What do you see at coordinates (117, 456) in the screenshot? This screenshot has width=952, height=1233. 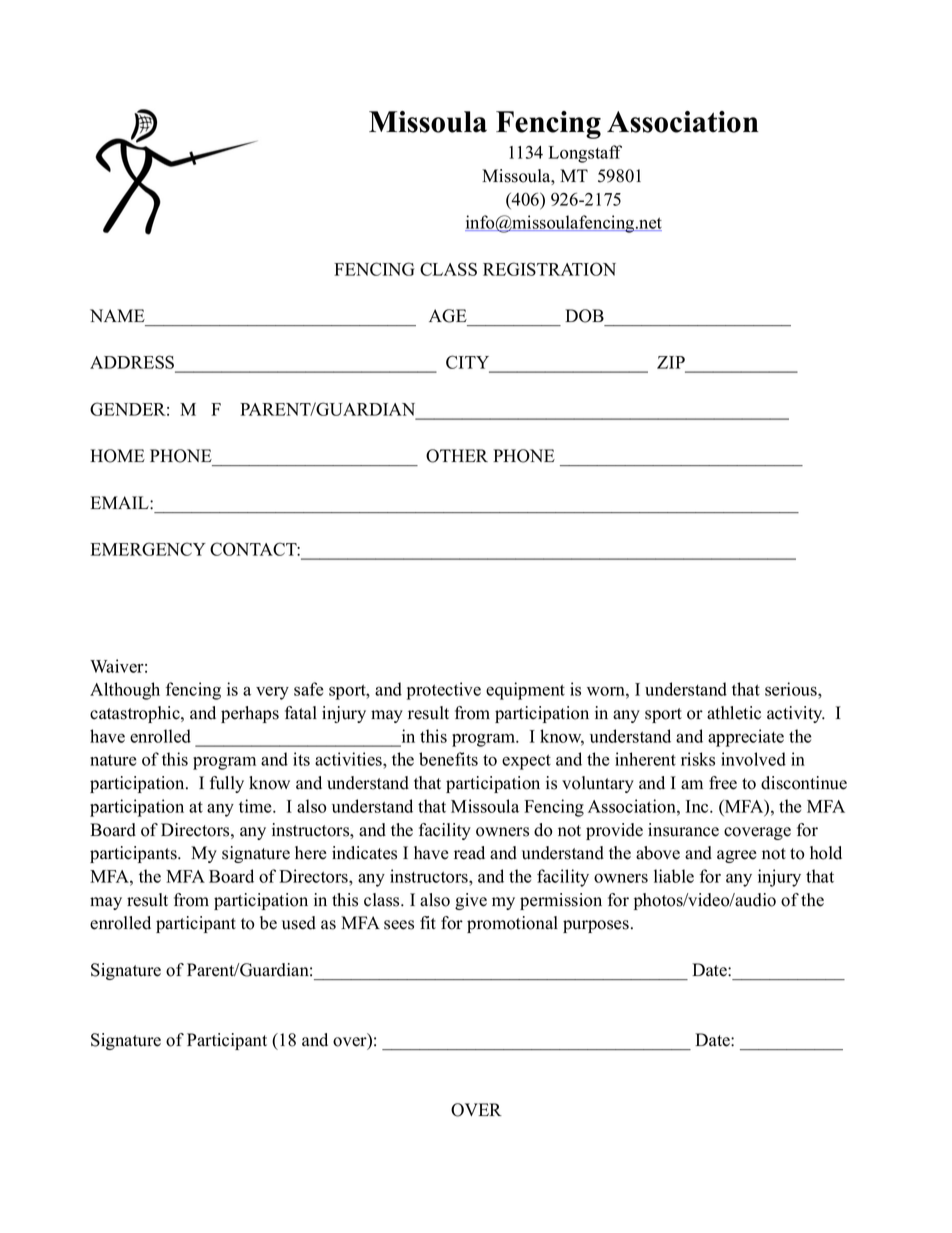 I see `HOME` at bounding box center [117, 456].
